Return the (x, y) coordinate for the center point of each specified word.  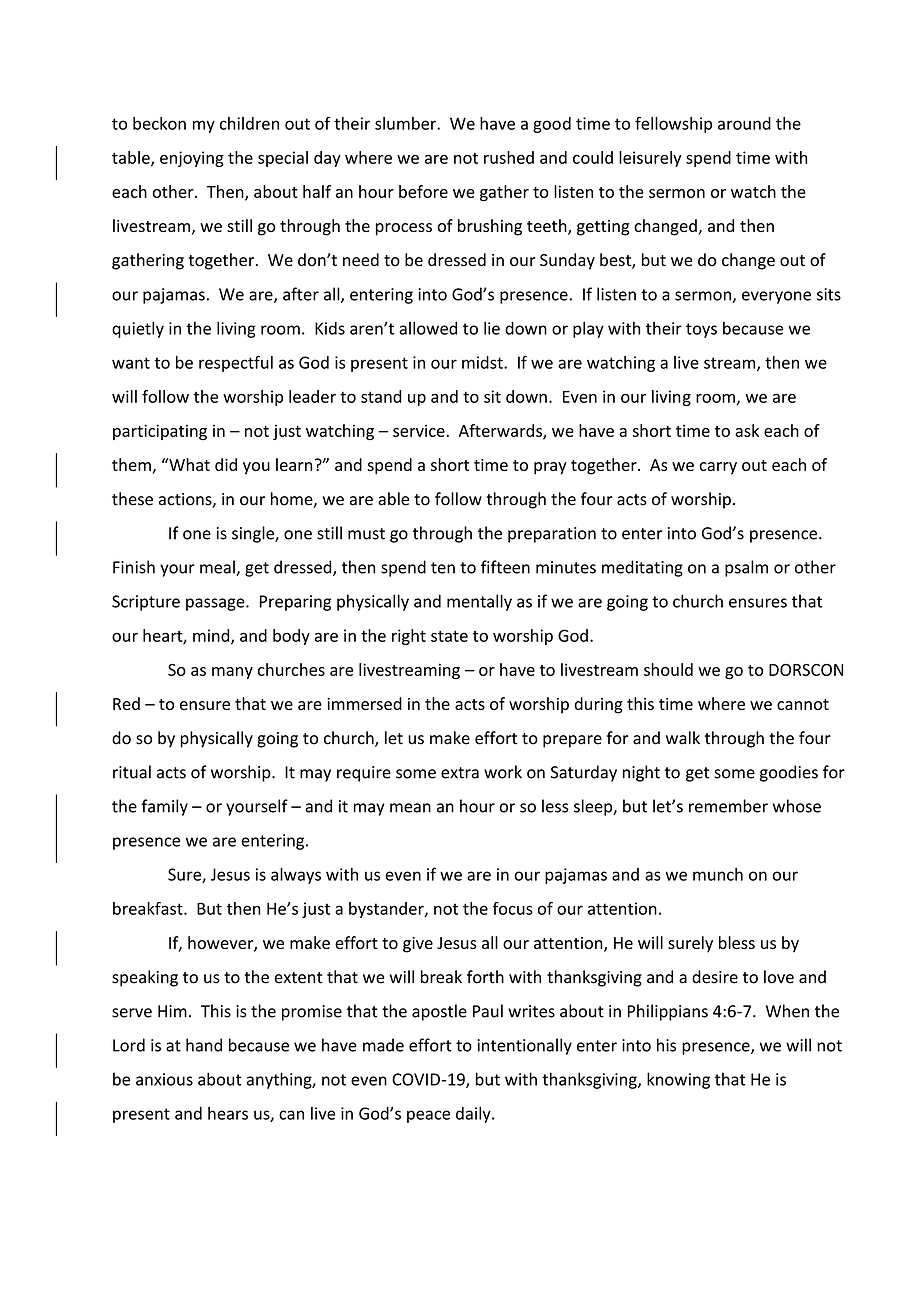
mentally (479, 602)
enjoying (192, 159)
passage (216, 604)
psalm (746, 568)
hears (228, 1113)
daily (474, 1115)
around (744, 123)
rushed (509, 157)
